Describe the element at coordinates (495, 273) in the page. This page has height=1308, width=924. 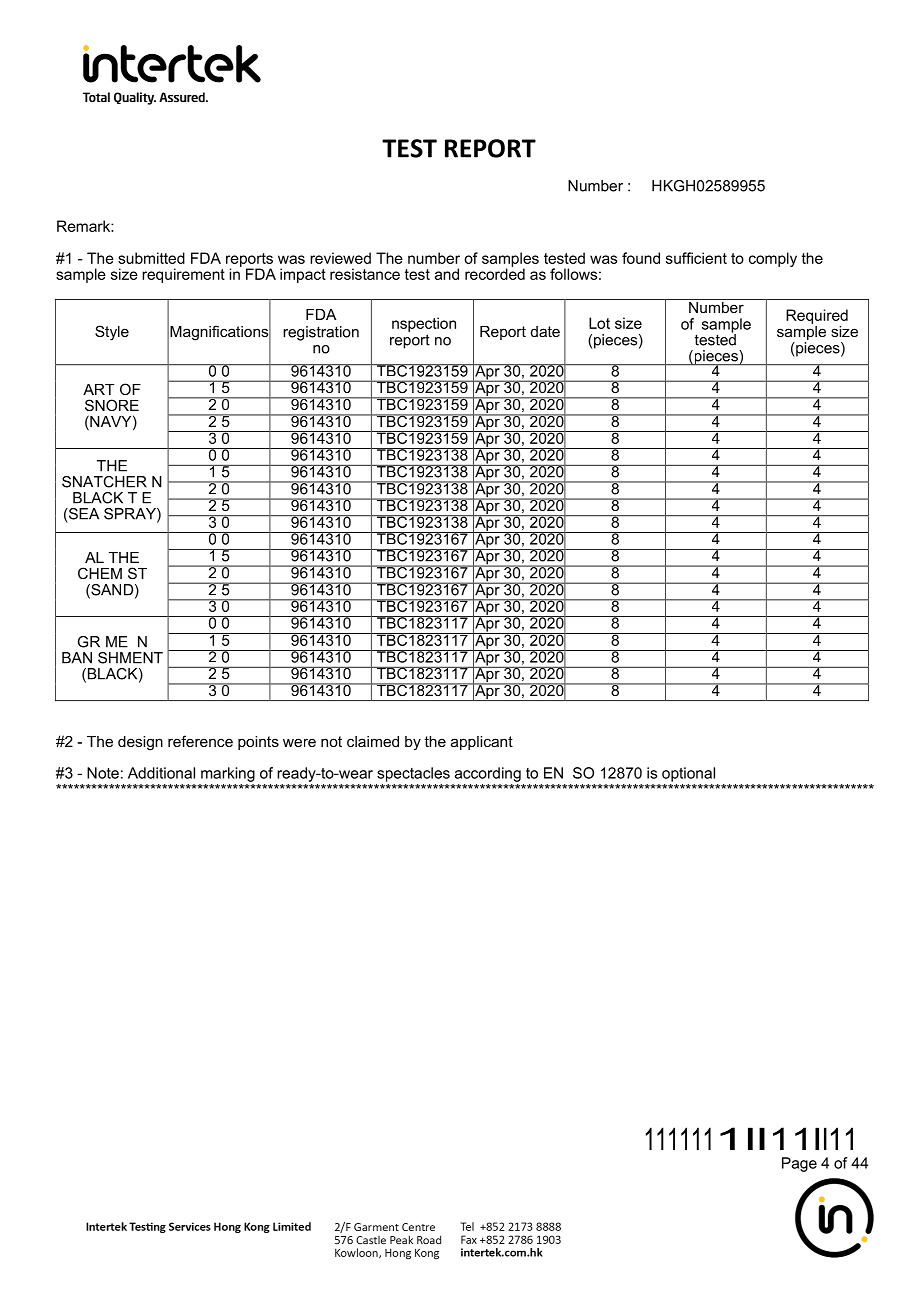
I see `recorded` at that location.
